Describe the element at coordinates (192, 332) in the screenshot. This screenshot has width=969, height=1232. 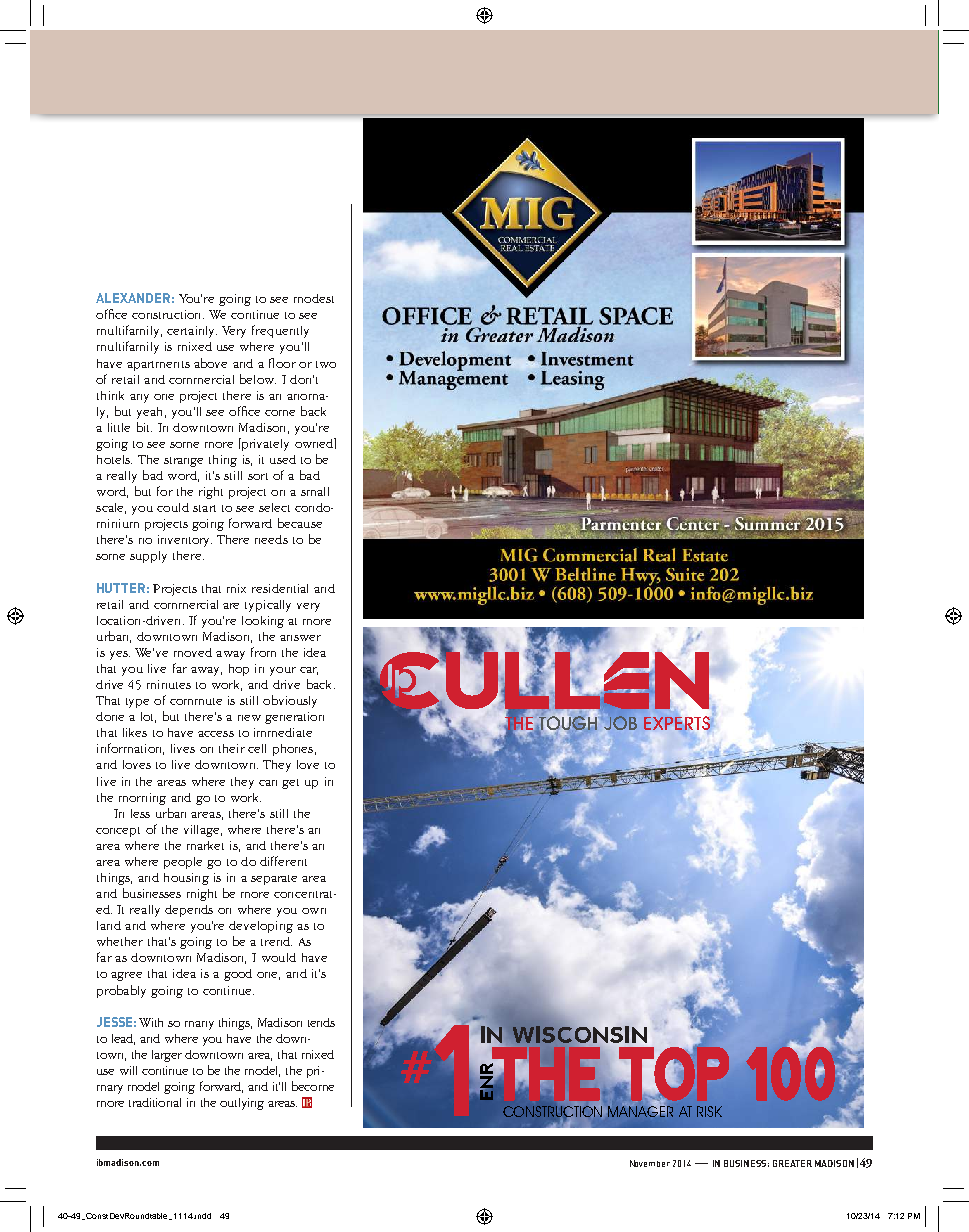
I see `certainly` at that location.
